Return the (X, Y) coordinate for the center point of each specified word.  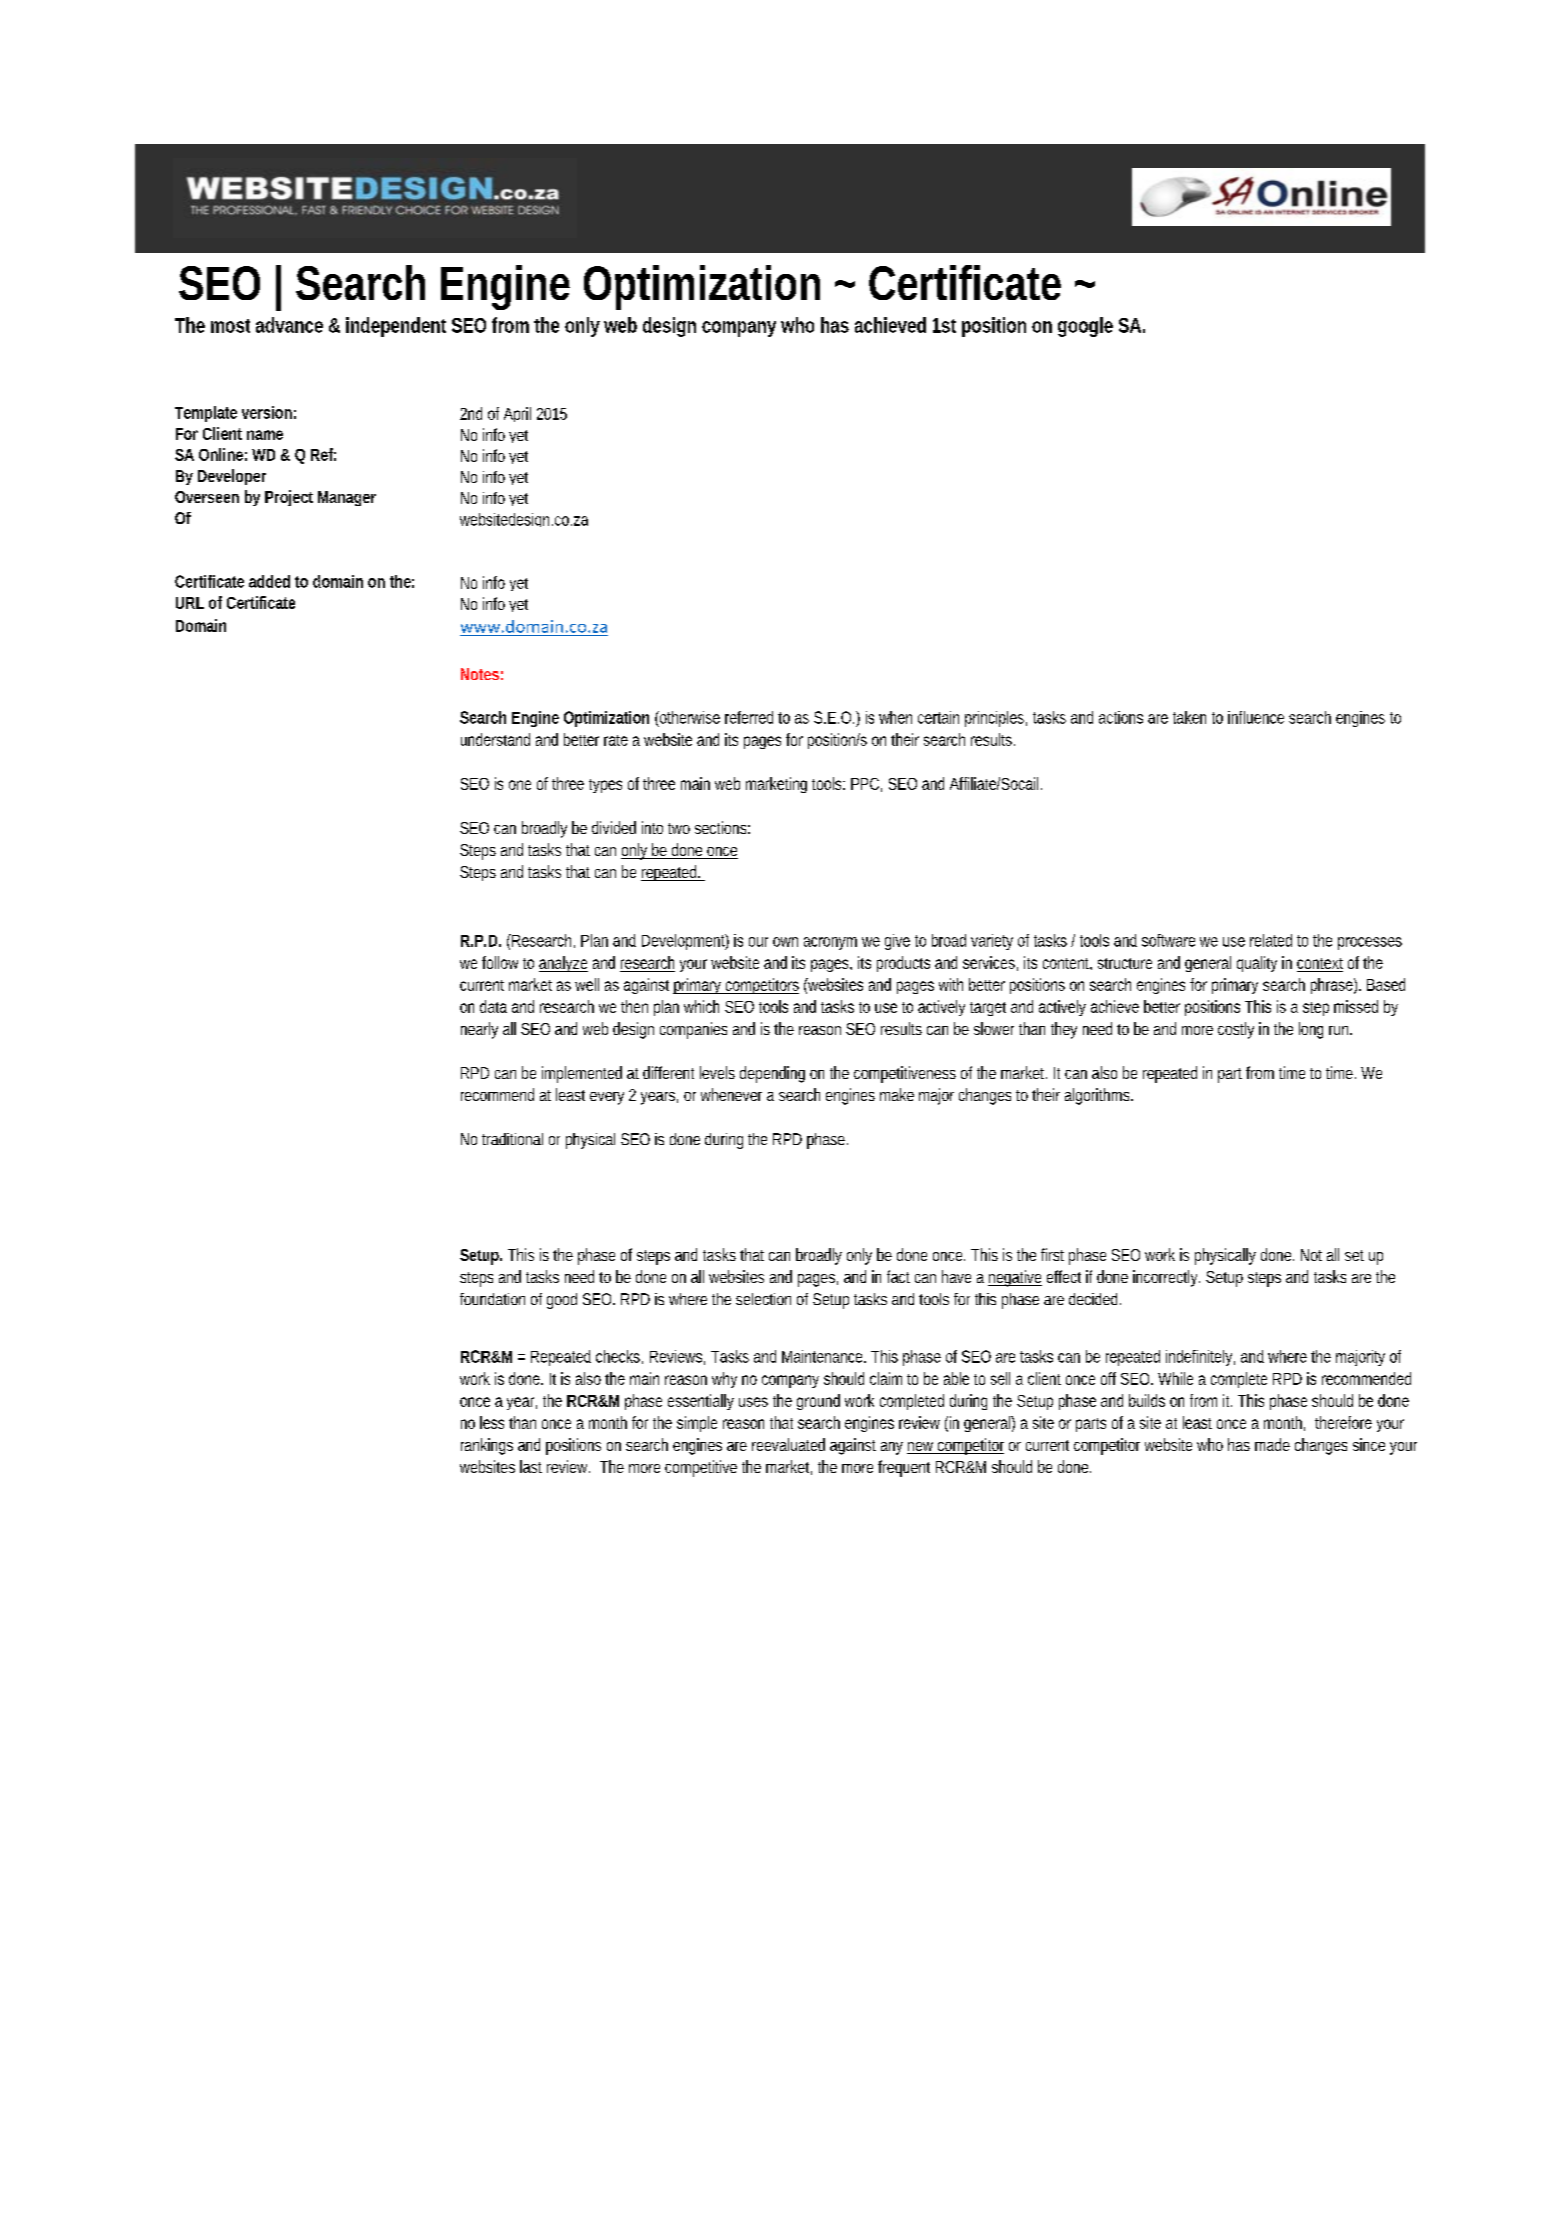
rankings (487, 1446)
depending (772, 1074)
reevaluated (788, 1444)
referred (749, 717)
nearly (479, 1030)
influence (1256, 717)
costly (1236, 1030)
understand (495, 739)
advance (289, 325)
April (517, 414)
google (1085, 327)
